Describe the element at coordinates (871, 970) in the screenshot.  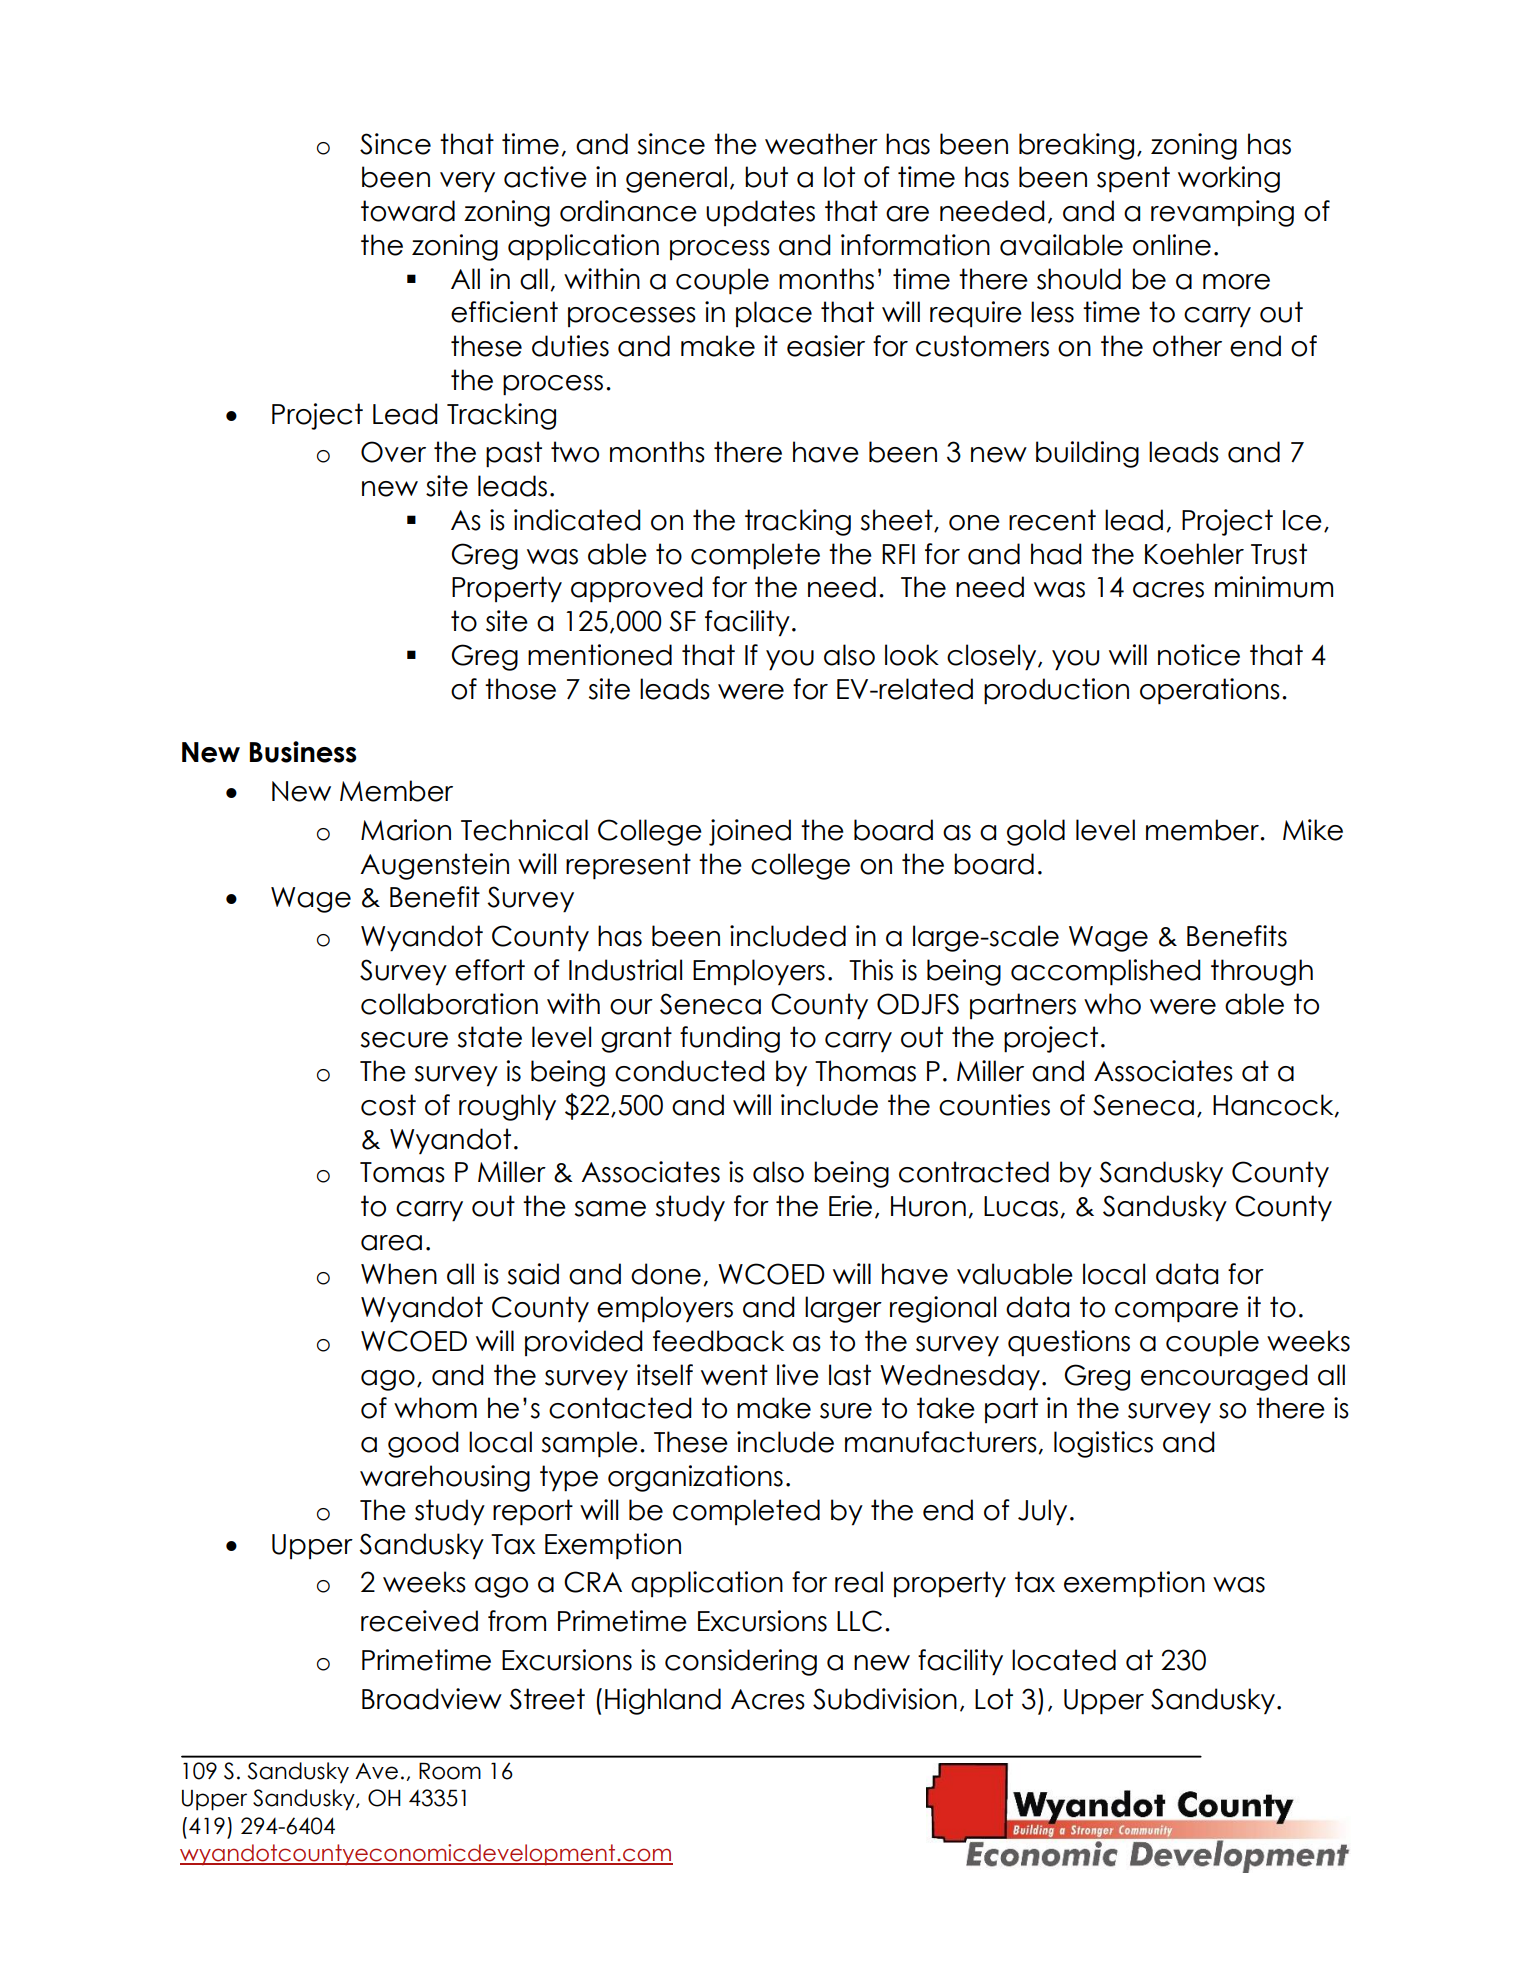
I see `This` at that location.
